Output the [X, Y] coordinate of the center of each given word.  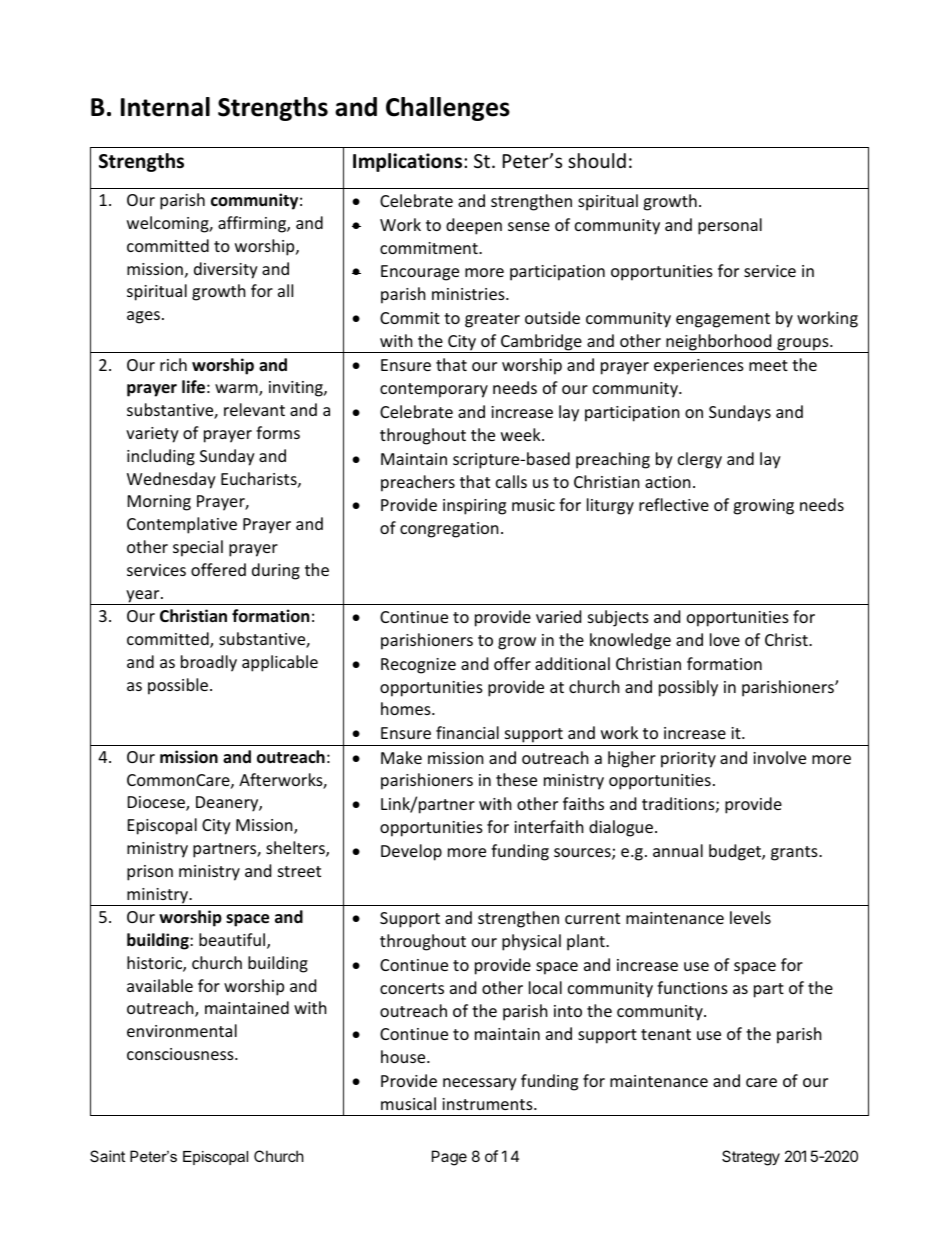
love [725, 639]
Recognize [418, 666]
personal [730, 226]
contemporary [434, 390]
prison [150, 873]
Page [449, 1158]
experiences [699, 367]
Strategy [751, 1158]
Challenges [448, 109]
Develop [411, 852]
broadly [209, 663]
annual [678, 850]
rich [173, 364]
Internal [165, 107]
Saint [107, 1156]
